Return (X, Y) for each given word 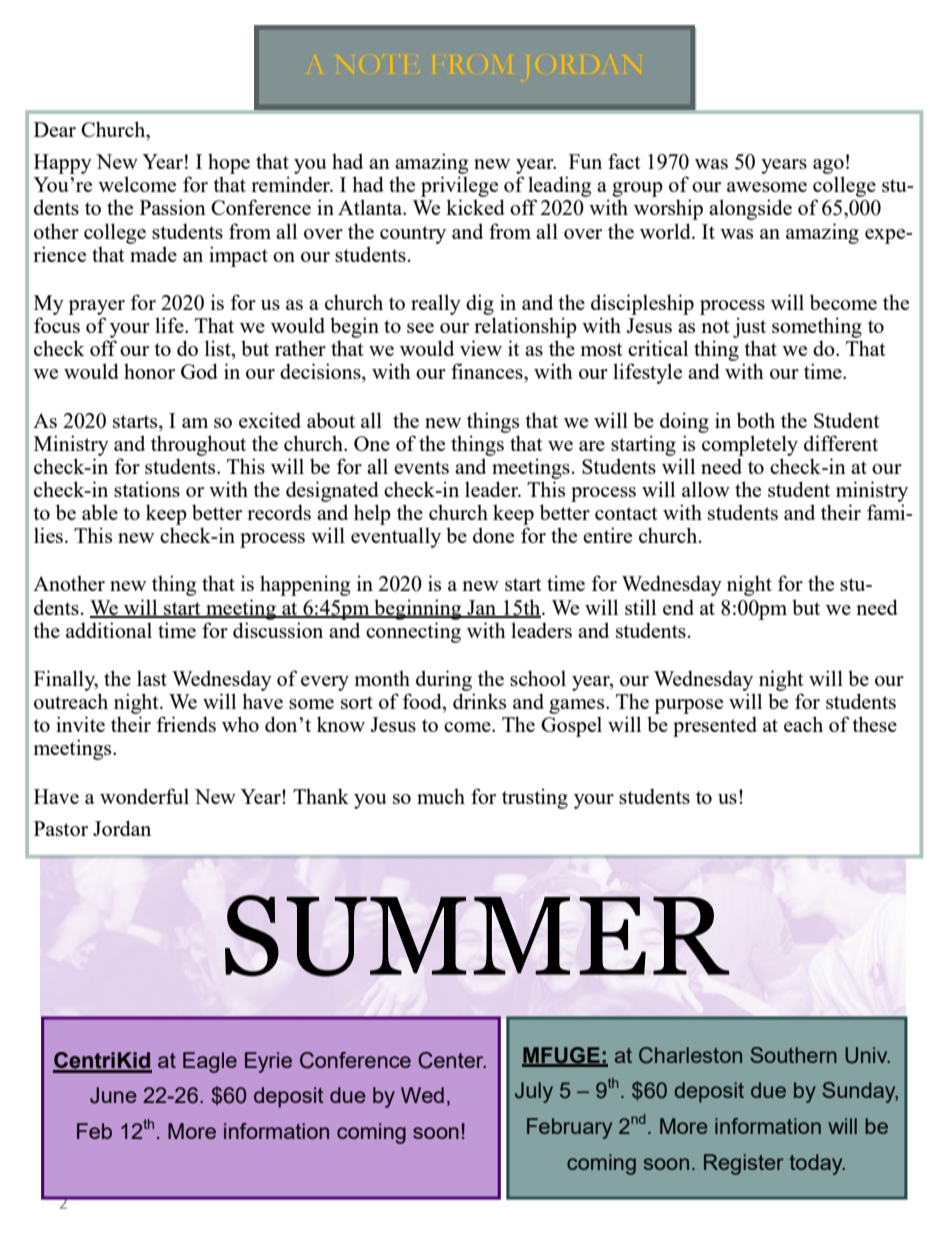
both (756, 420)
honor (149, 371)
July (534, 1092)
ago (828, 166)
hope (229, 163)
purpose (688, 706)
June (113, 1095)
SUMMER (477, 936)
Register (744, 1164)
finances (488, 371)
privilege (459, 188)
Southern (793, 1055)
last (152, 678)
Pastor (61, 828)
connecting (413, 632)
